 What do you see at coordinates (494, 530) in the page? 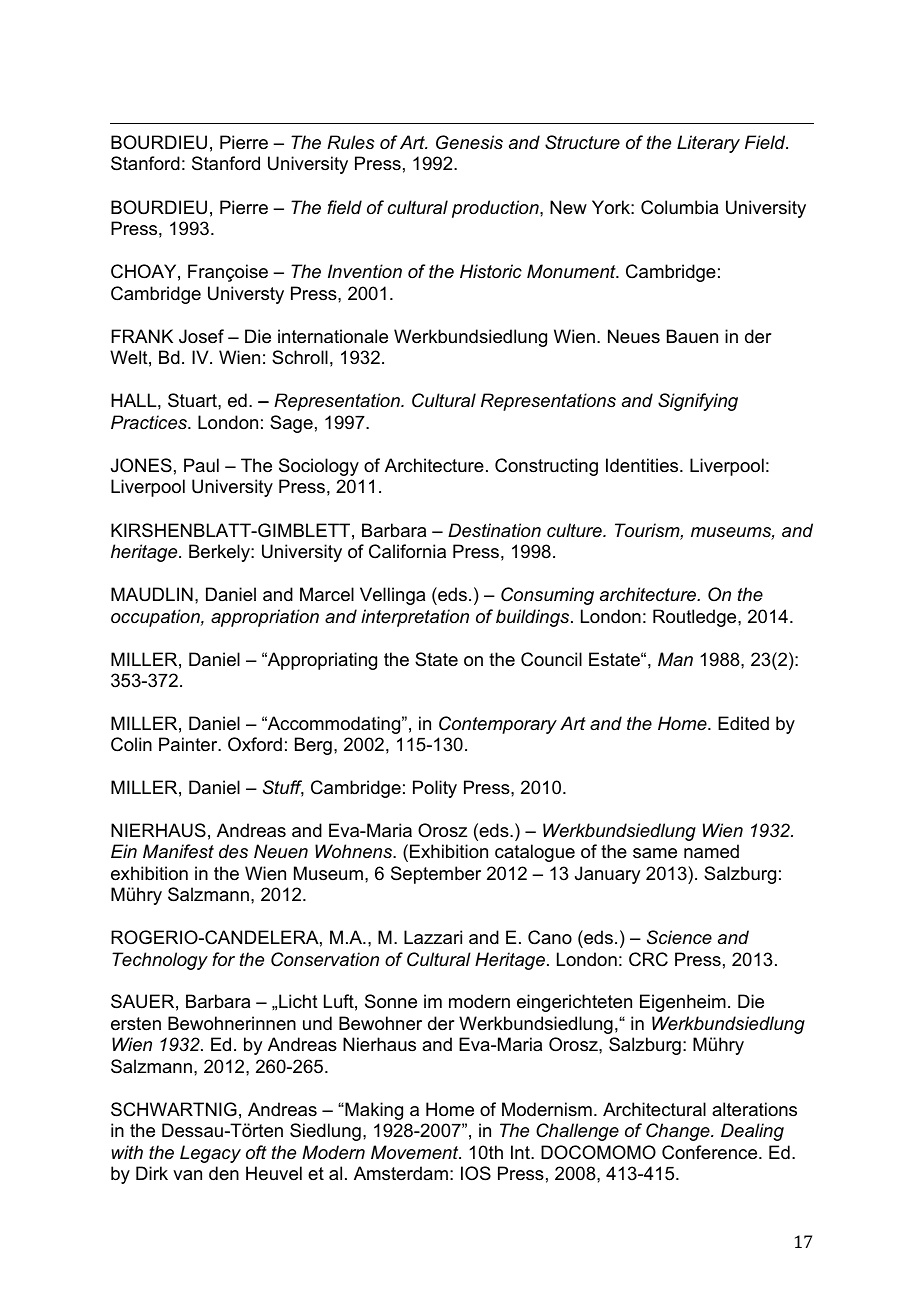
I see `Destination` at bounding box center [494, 530].
